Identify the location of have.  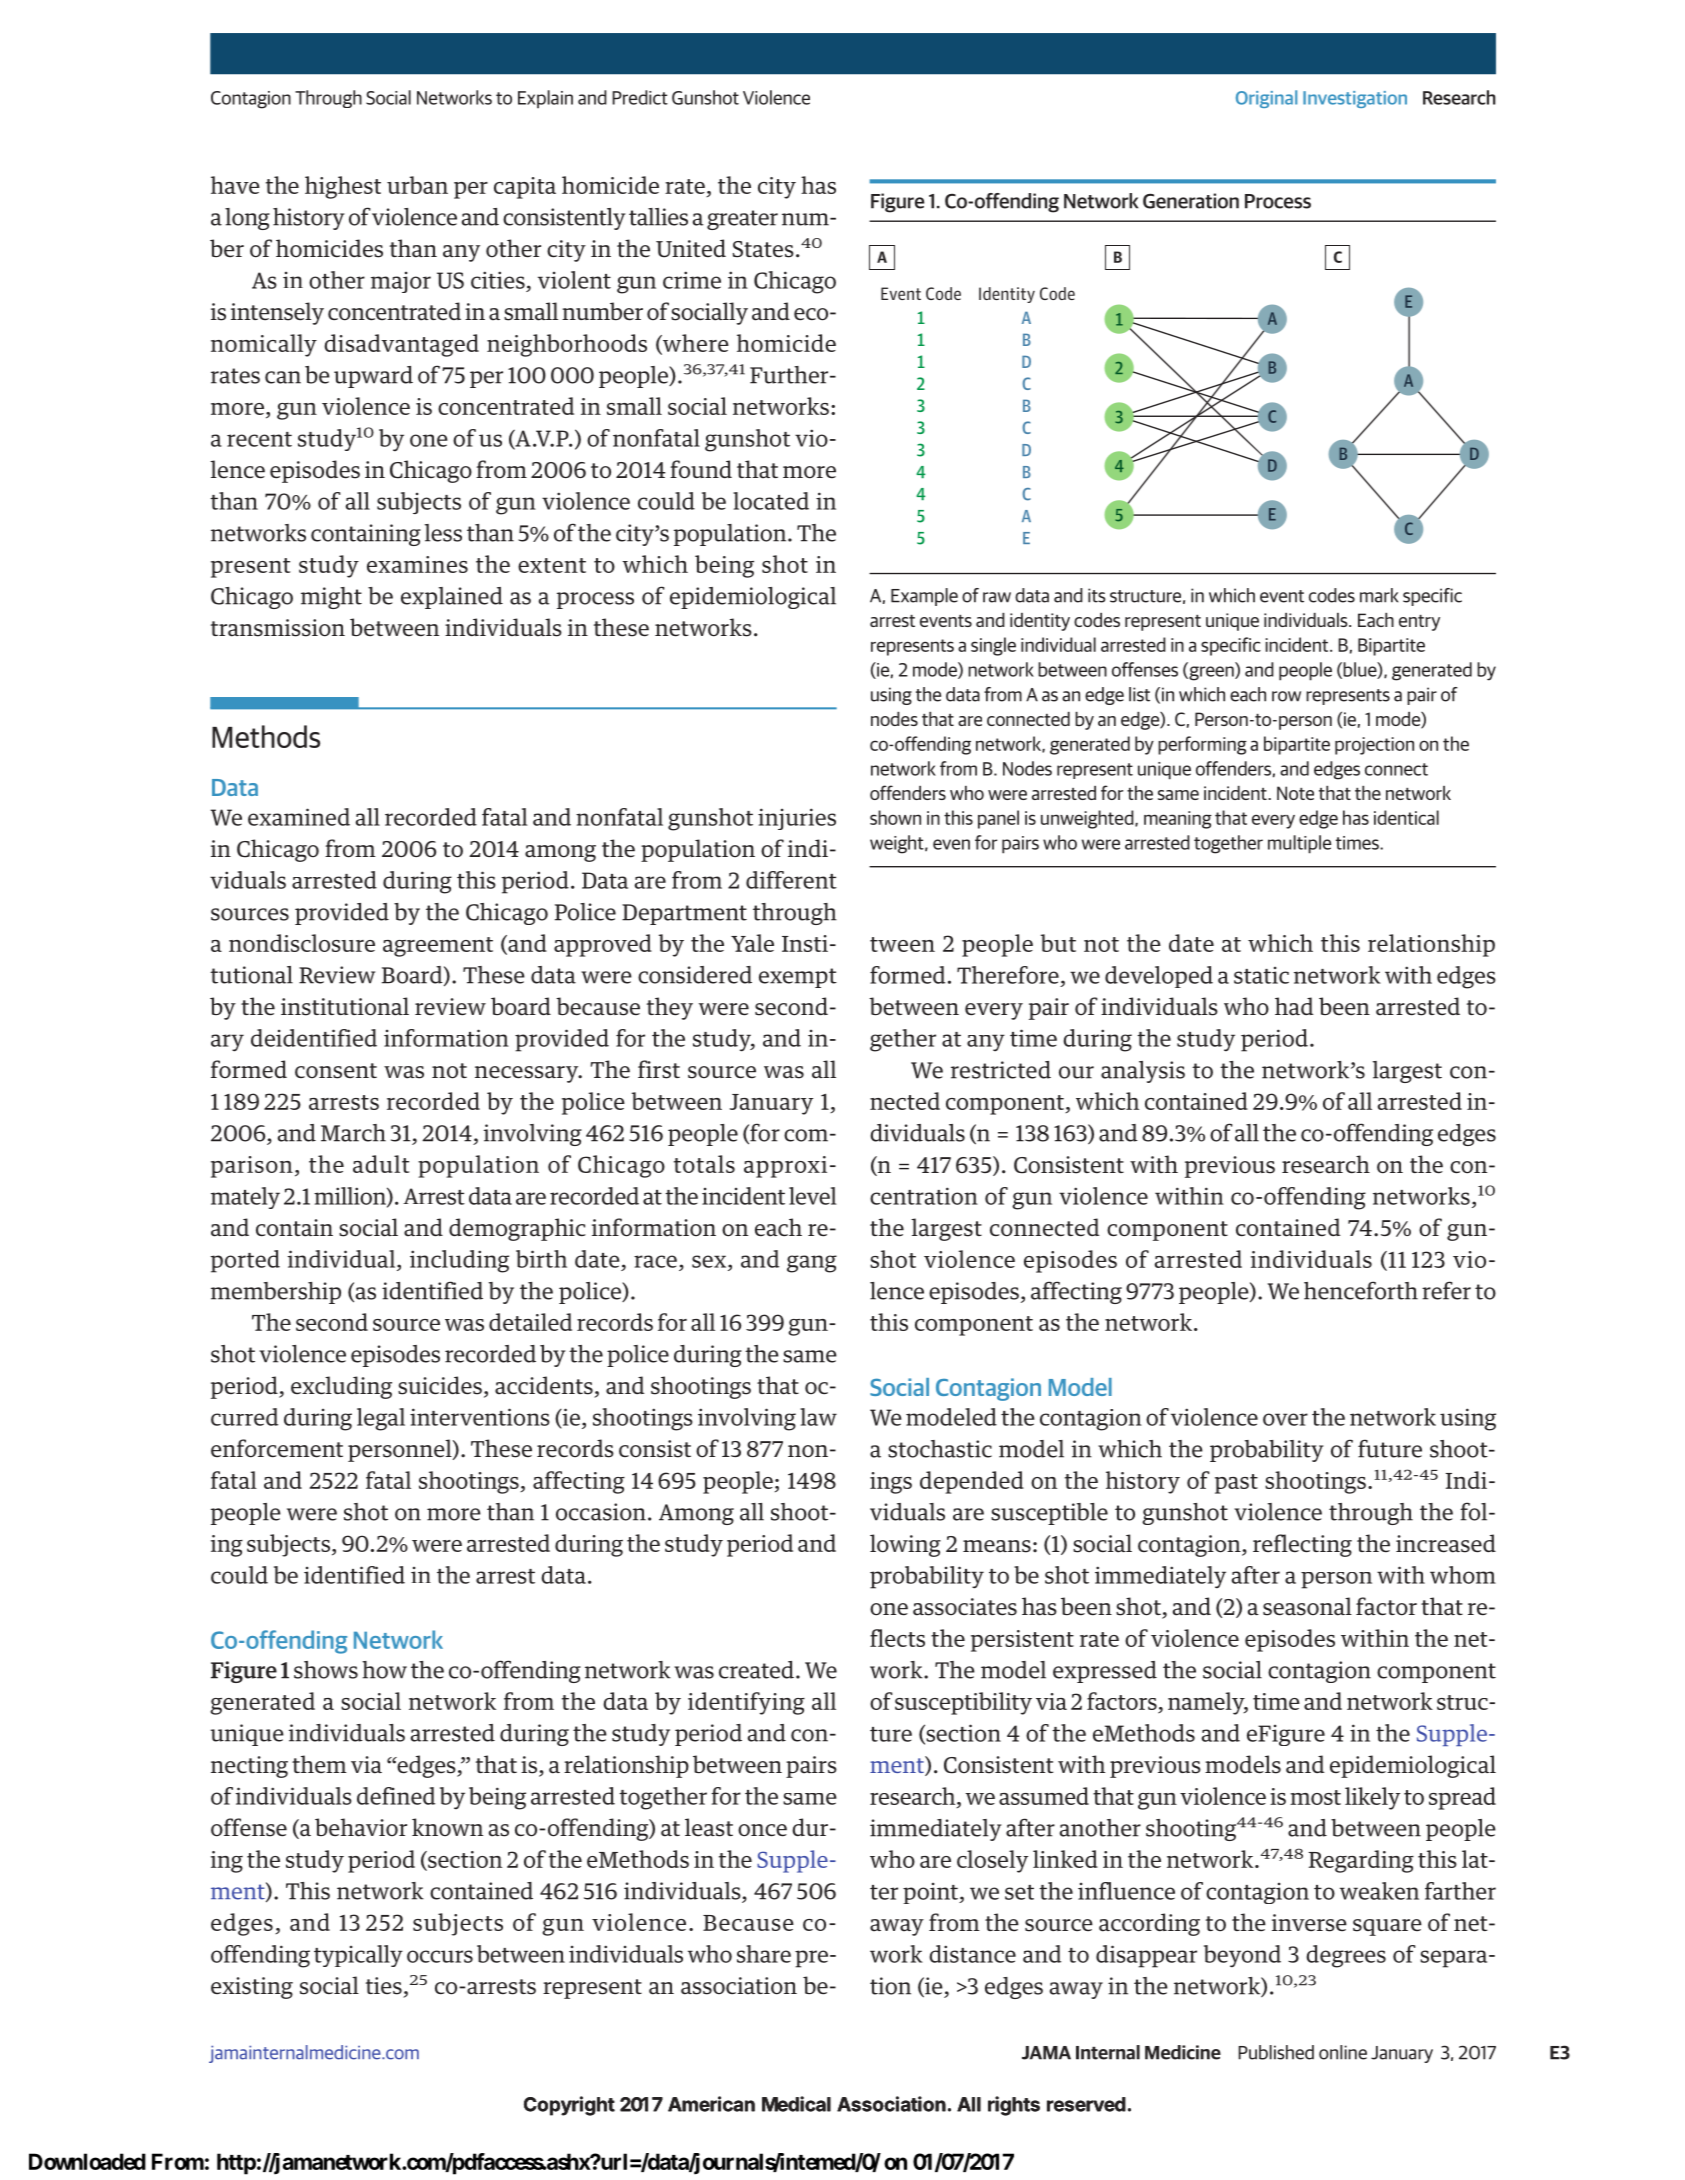
(235, 185).
